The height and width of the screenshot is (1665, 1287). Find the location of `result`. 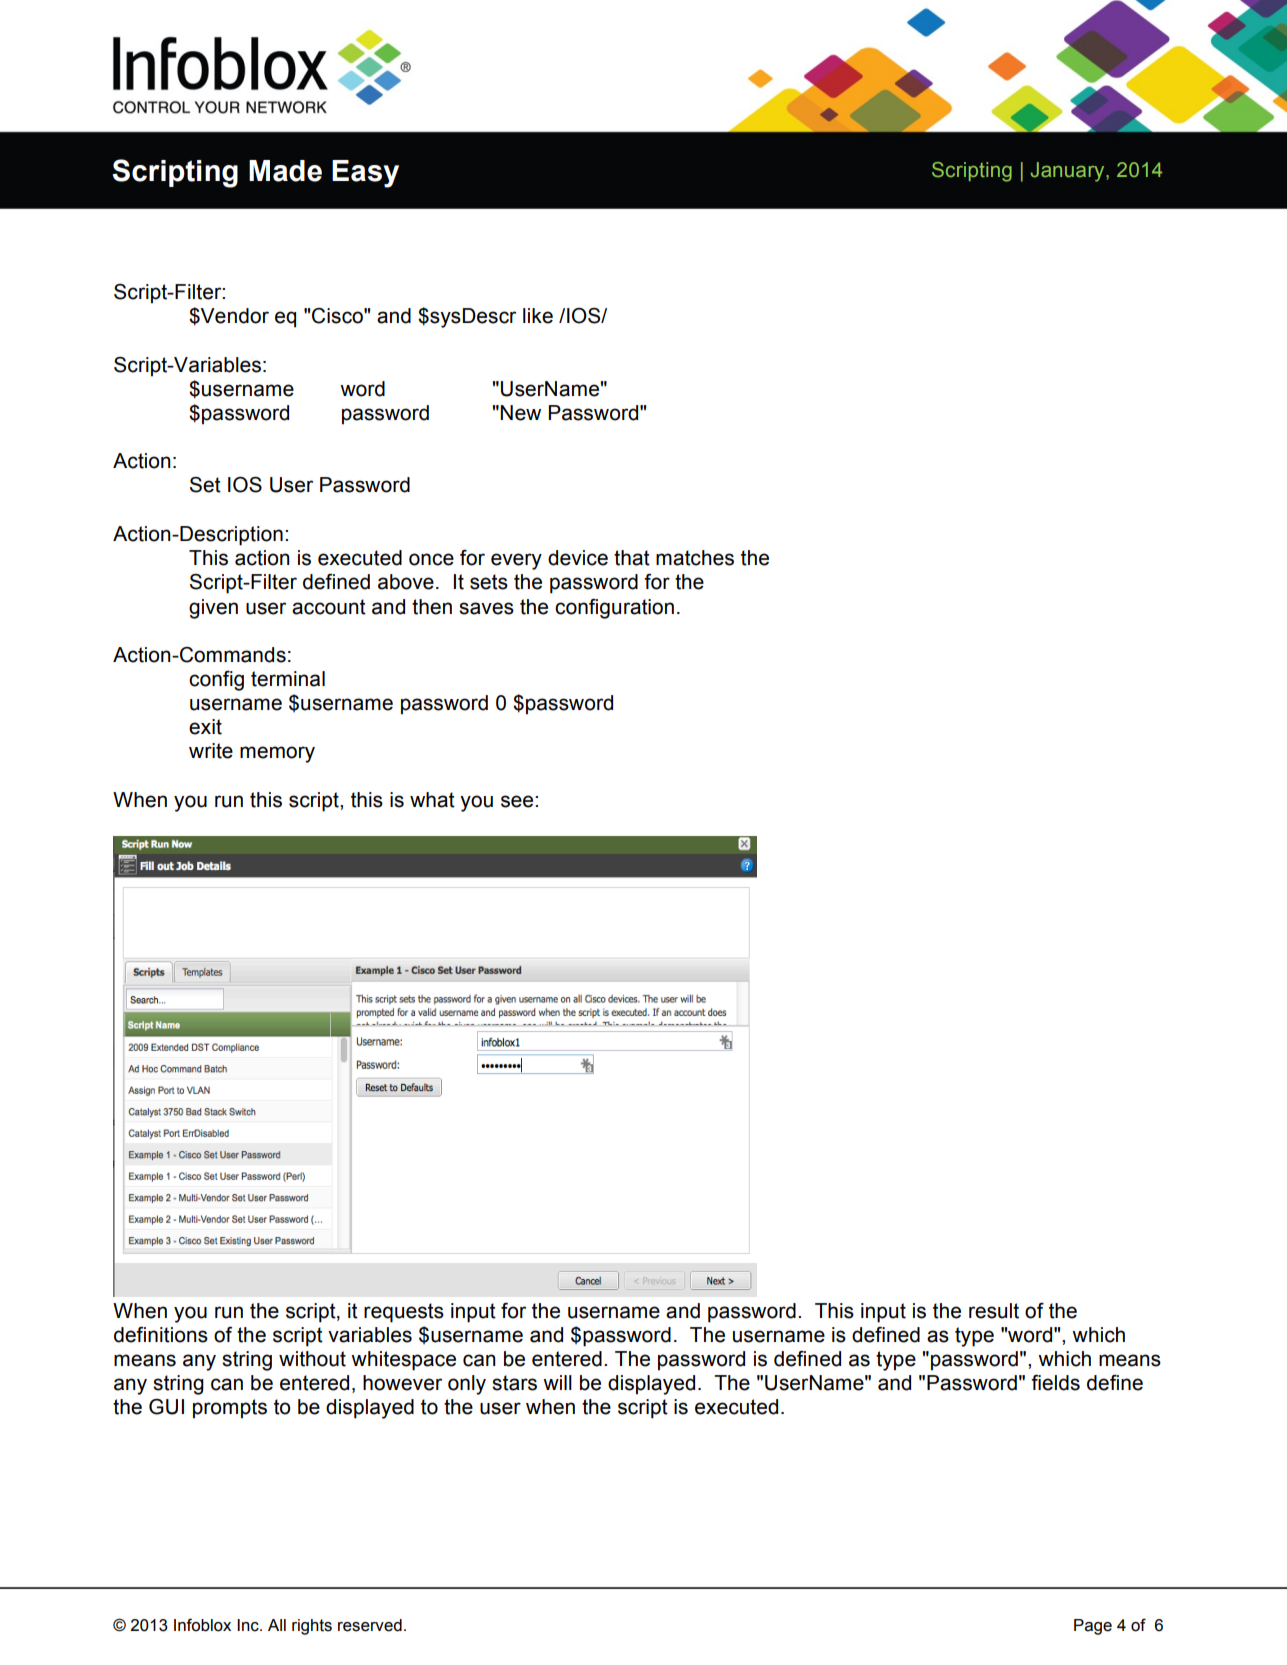

result is located at coordinates (994, 1311).
